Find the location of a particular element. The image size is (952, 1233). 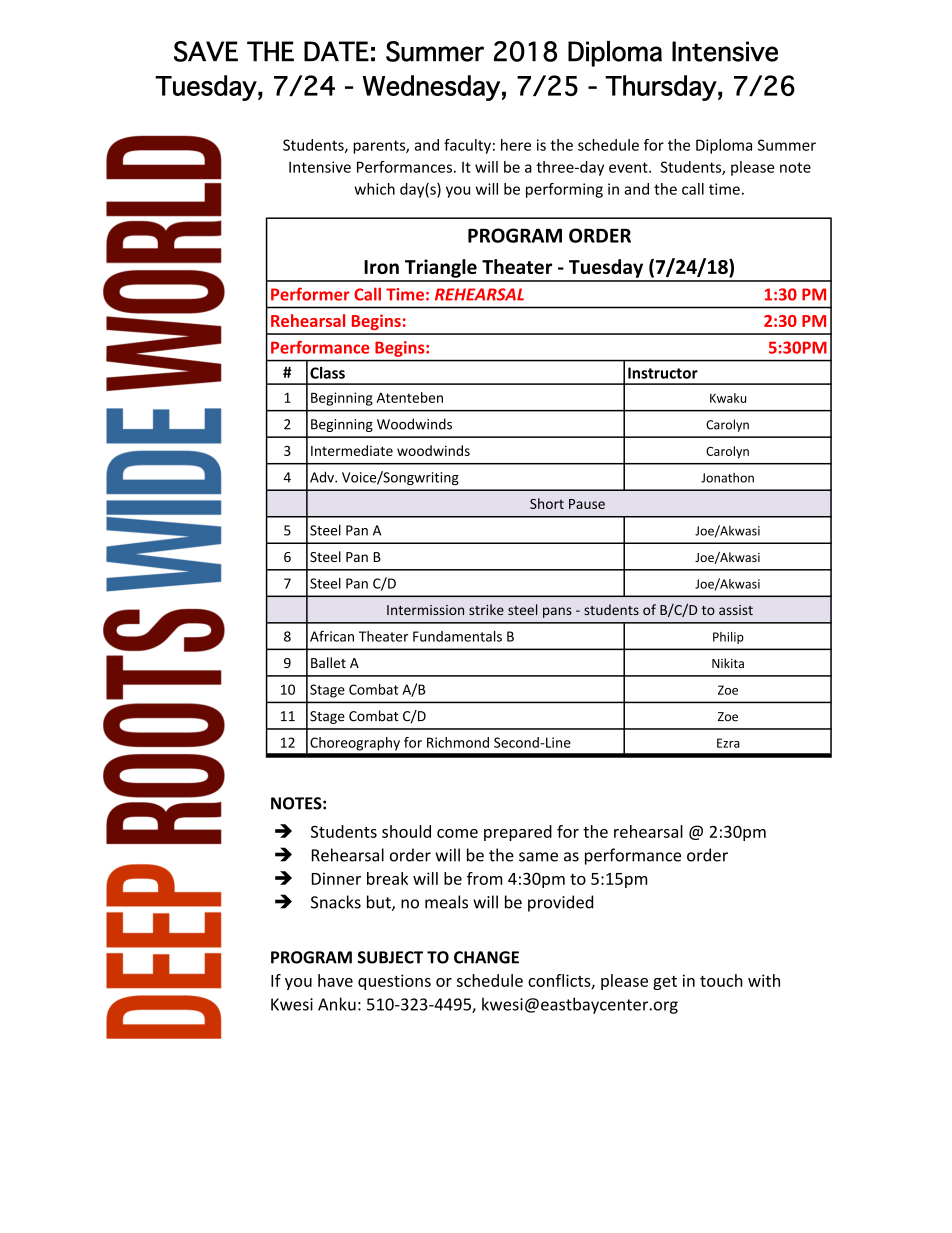

touch is located at coordinates (721, 980).
